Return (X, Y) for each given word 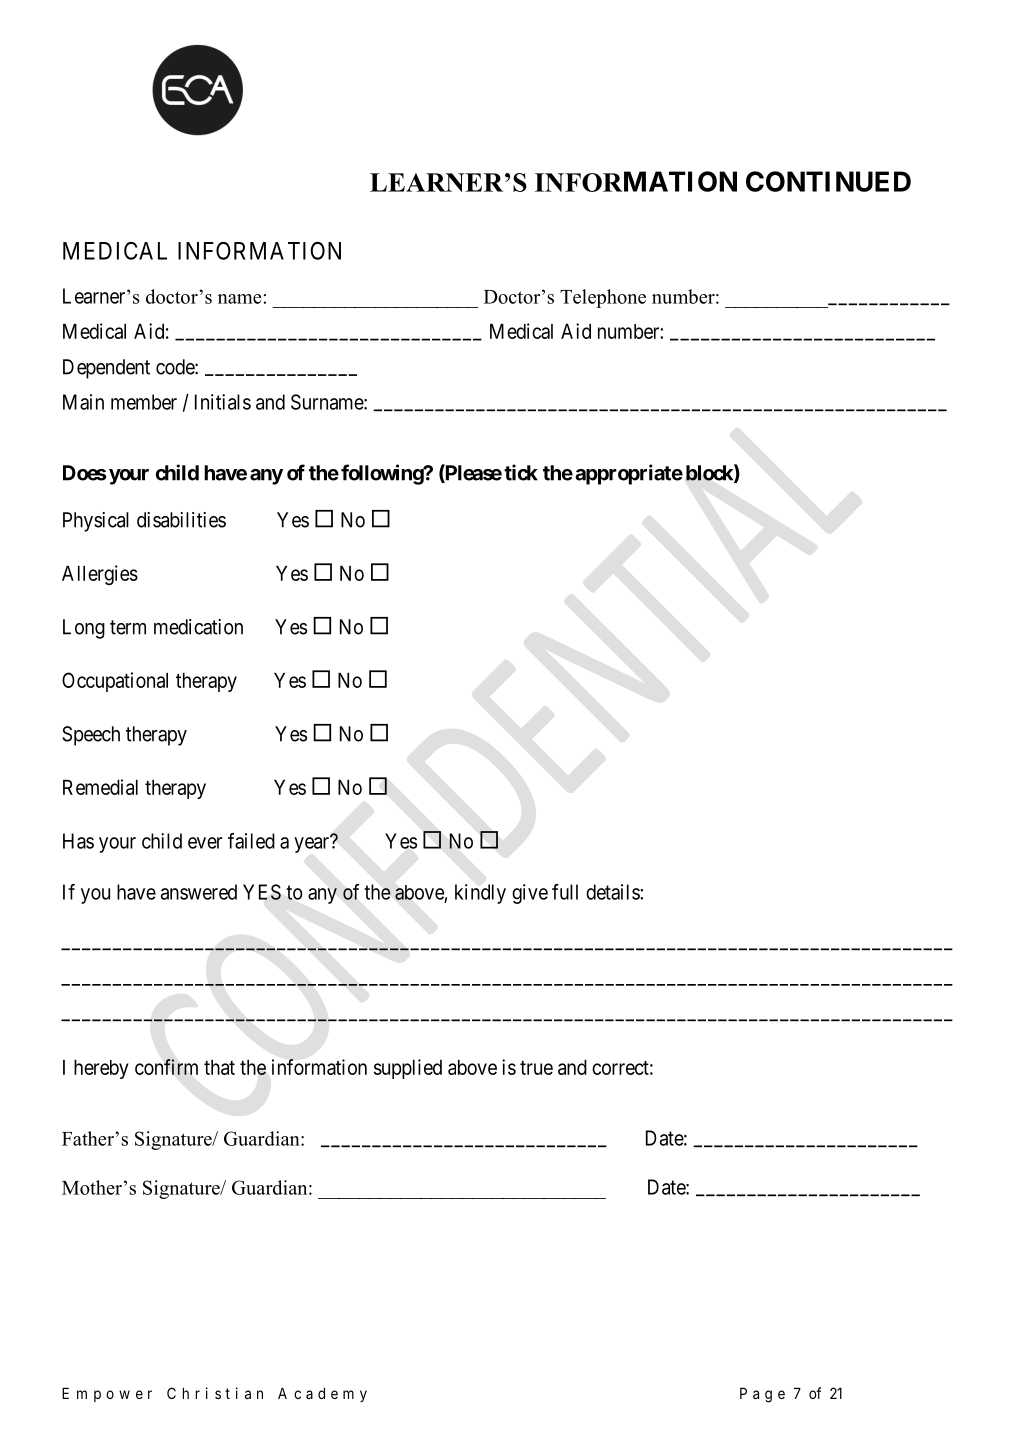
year (313, 844)
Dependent (106, 369)
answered (199, 892)
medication (198, 627)
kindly (480, 894)
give (530, 894)
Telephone (603, 298)
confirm (166, 1067)
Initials (223, 402)
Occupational (115, 682)
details (613, 892)
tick (521, 472)
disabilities (181, 520)
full (565, 892)
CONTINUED (828, 181)
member (144, 402)
